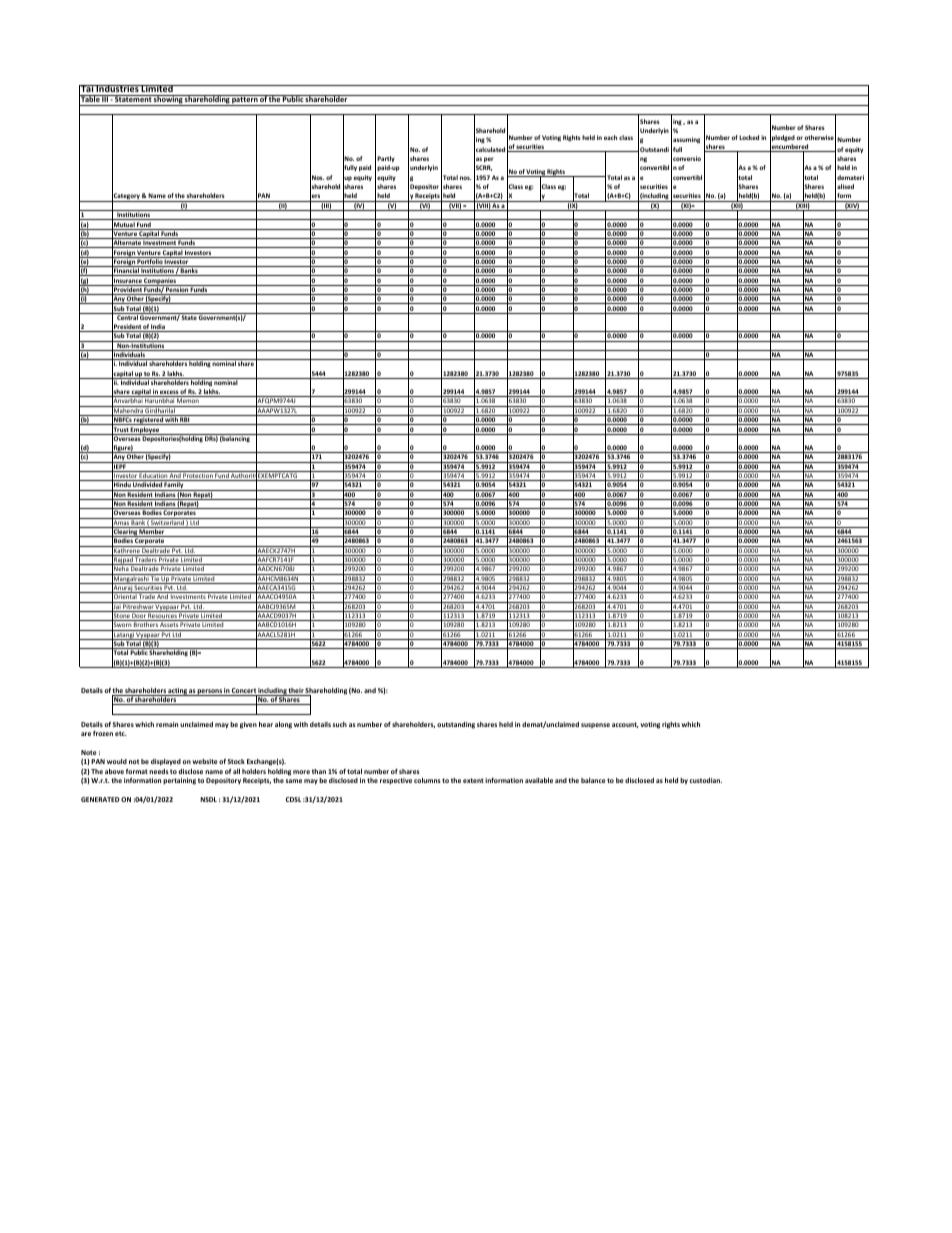 Image resolution: width=952 pixels, height=1233 pixels. Describe the element at coordinates (705, 780) in the screenshot. I see `custodian` at that location.
